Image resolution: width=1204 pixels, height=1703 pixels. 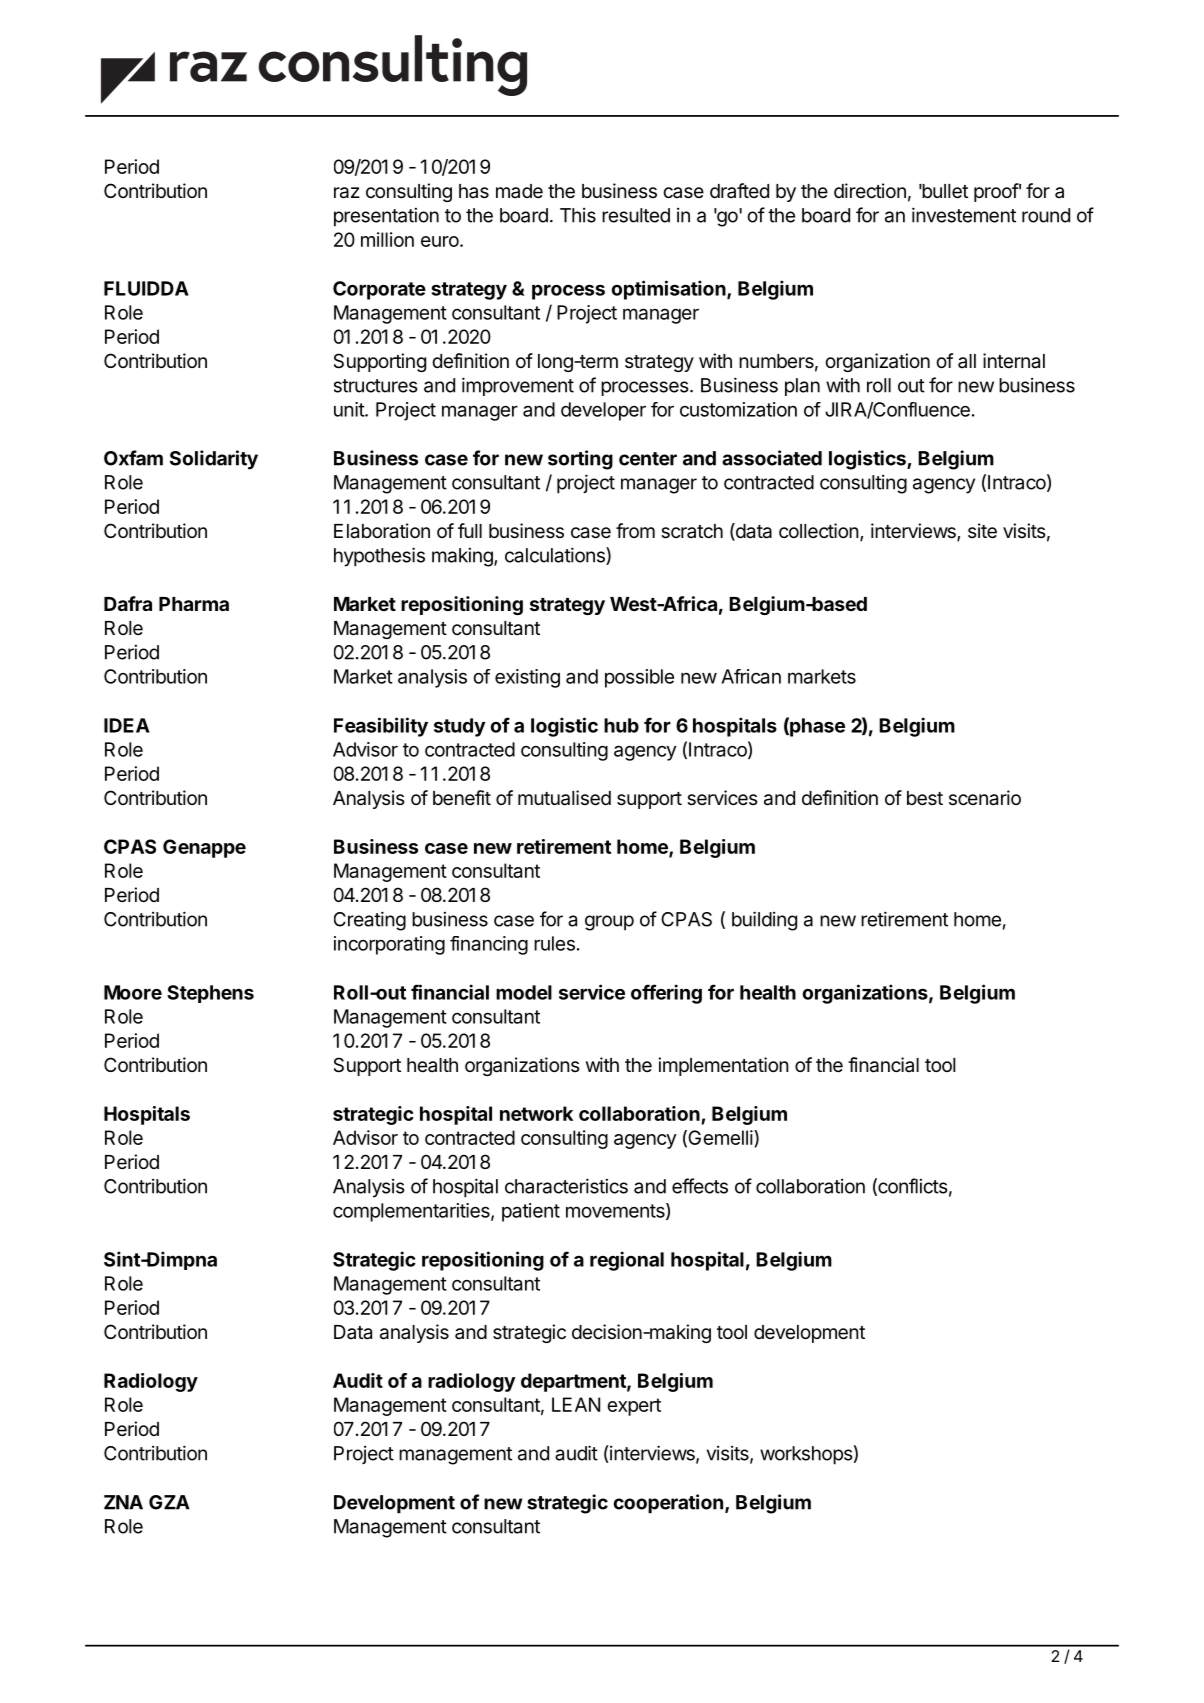 I want to click on site, so click(x=982, y=531).
